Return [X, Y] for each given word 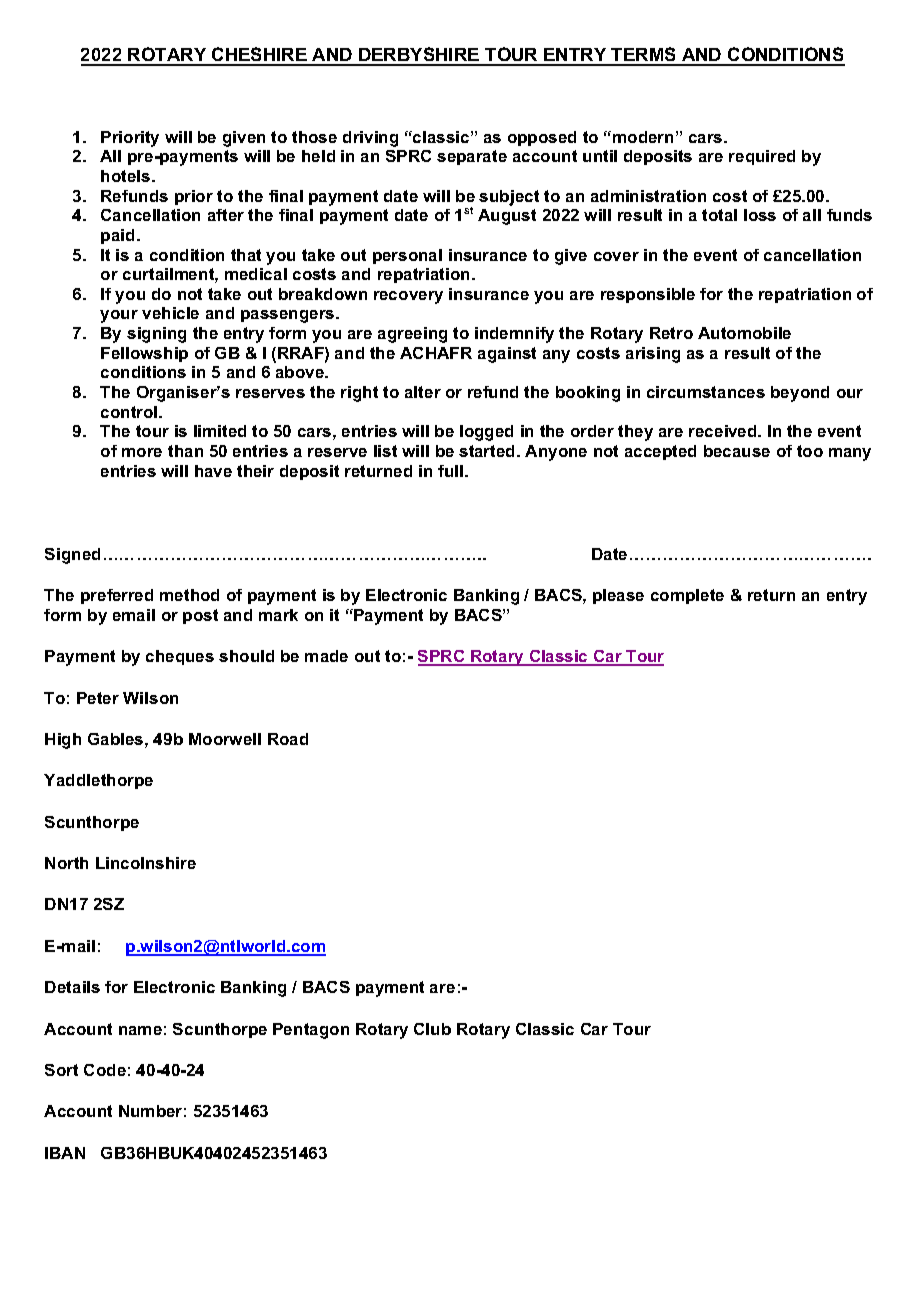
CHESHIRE [259, 56]
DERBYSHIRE [419, 56]
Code [105, 1070]
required [762, 157]
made [326, 656]
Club [432, 1029]
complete [687, 596]
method [189, 595]
